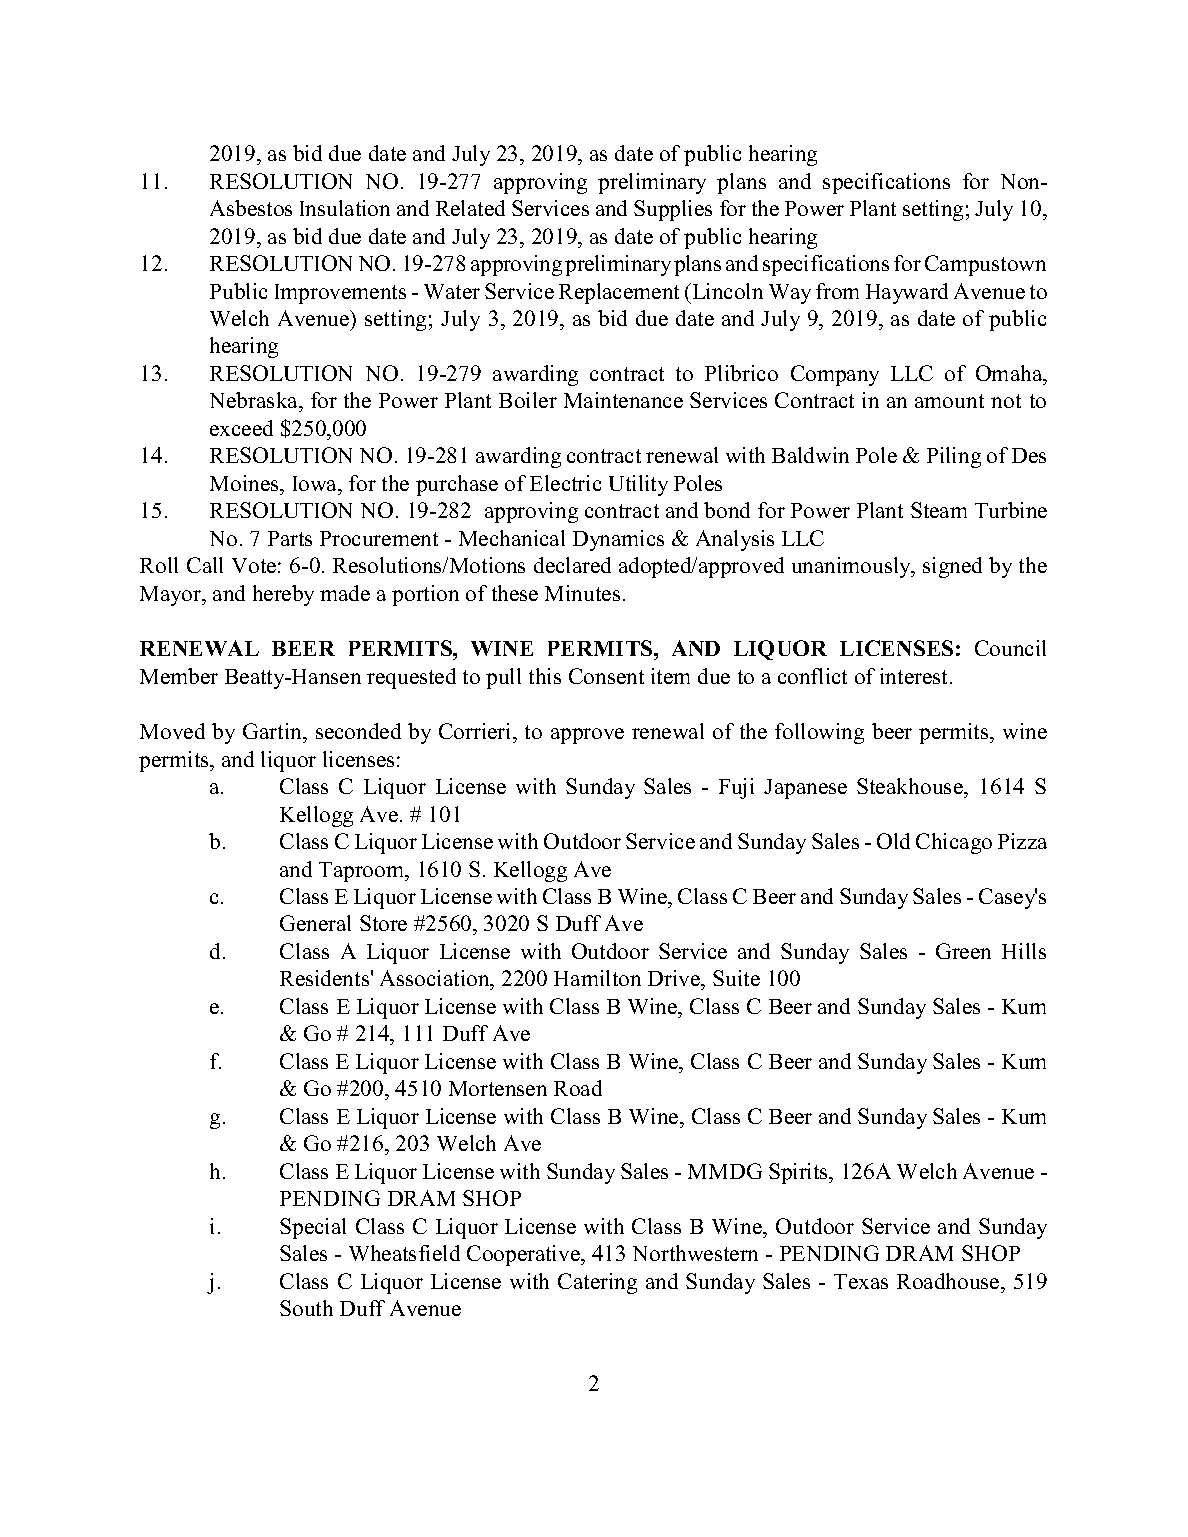 This screenshot has width=1188, height=1537. Describe the element at coordinates (340, 294) in the screenshot. I see `Improvements` at that location.
